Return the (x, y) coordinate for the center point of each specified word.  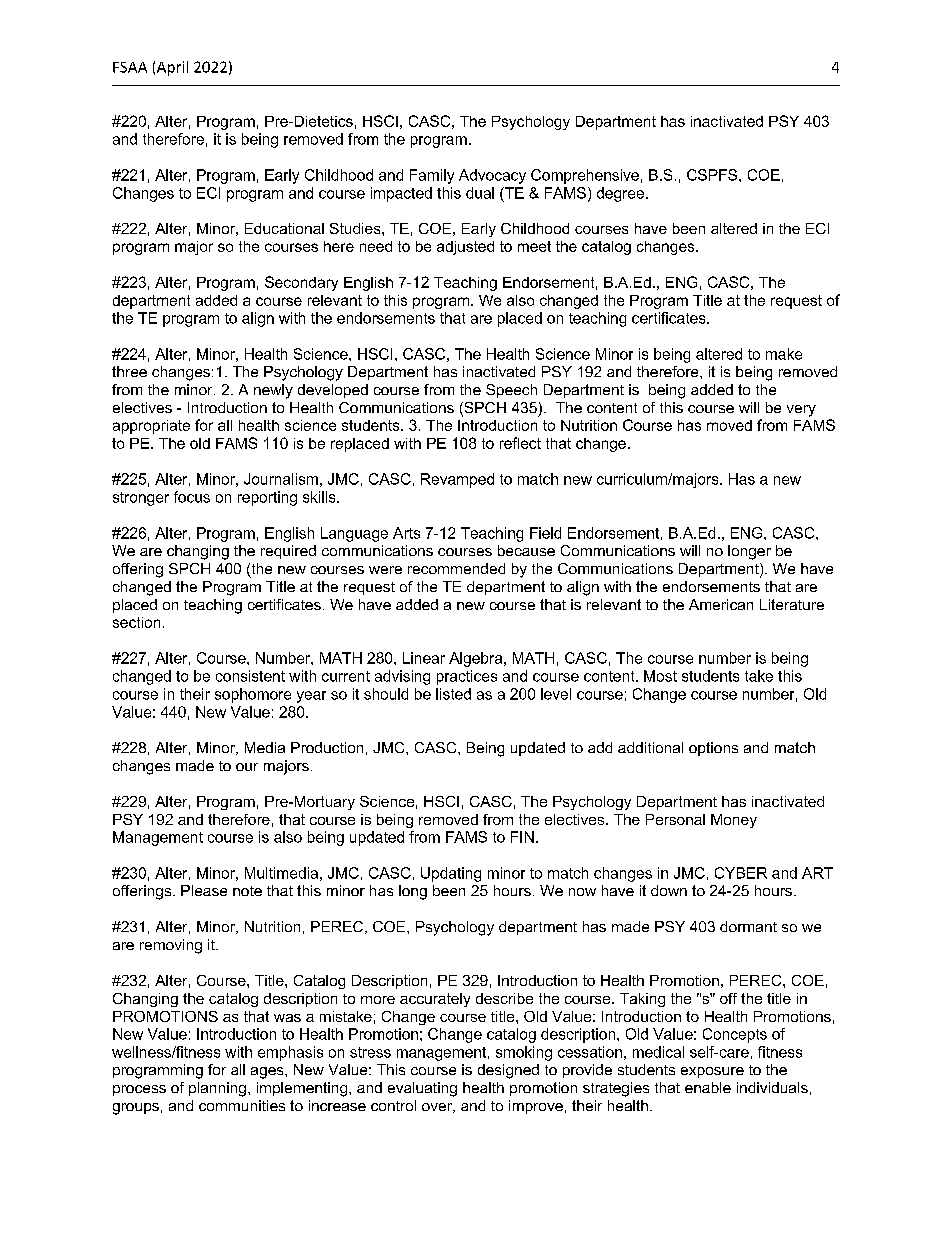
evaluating (422, 1089)
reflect (520, 443)
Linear (424, 658)
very (801, 411)
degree (622, 194)
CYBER (741, 873)
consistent (250, 676)
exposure (712, 1072)
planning (217, 1089)
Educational (284, 228)
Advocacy (492, 176)
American (721, 604)
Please (204, 890)
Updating (451, 874)
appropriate (151, 427)
